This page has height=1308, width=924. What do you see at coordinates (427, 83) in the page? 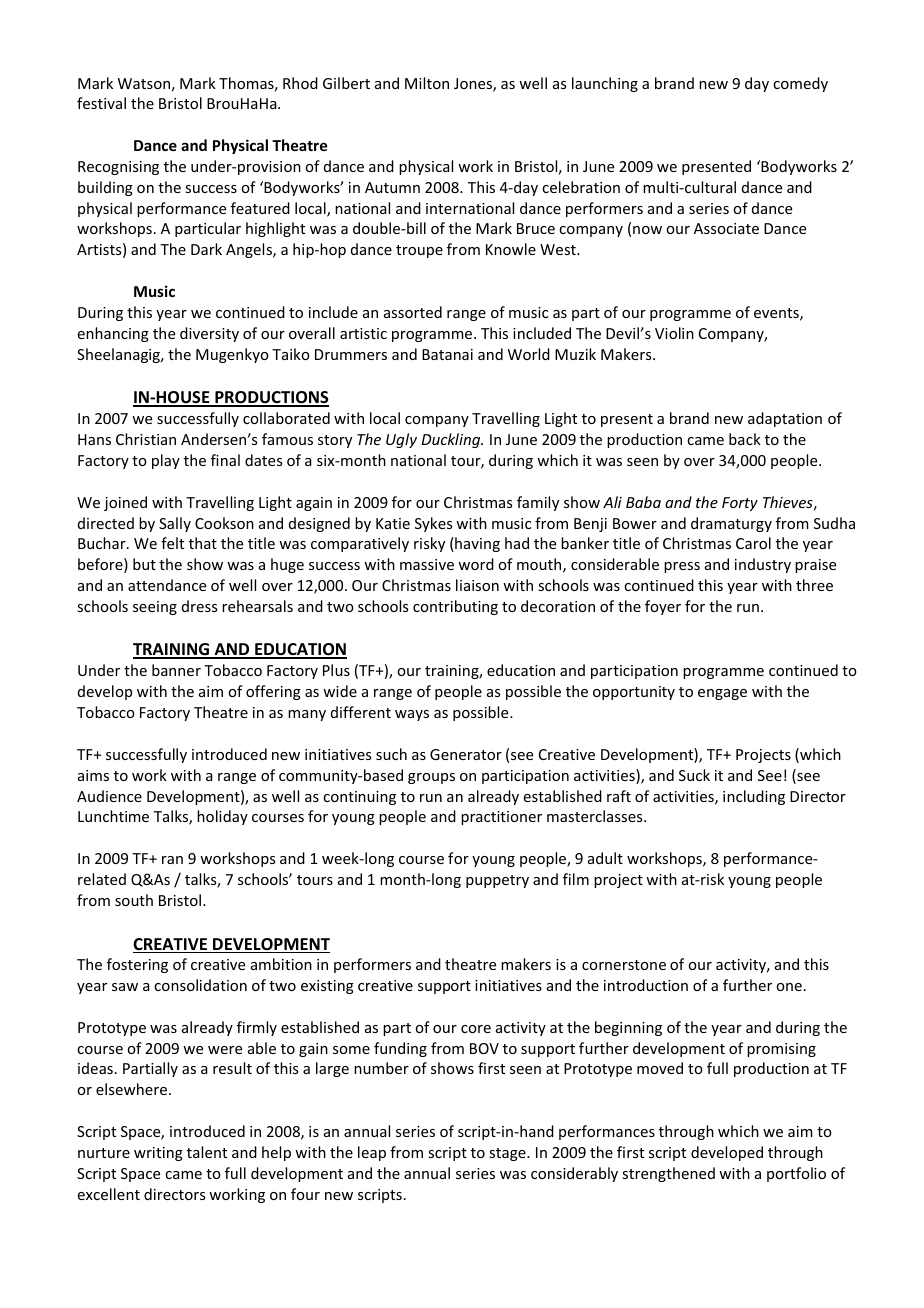
I see `Milton` at bounding box center [427, 83].
